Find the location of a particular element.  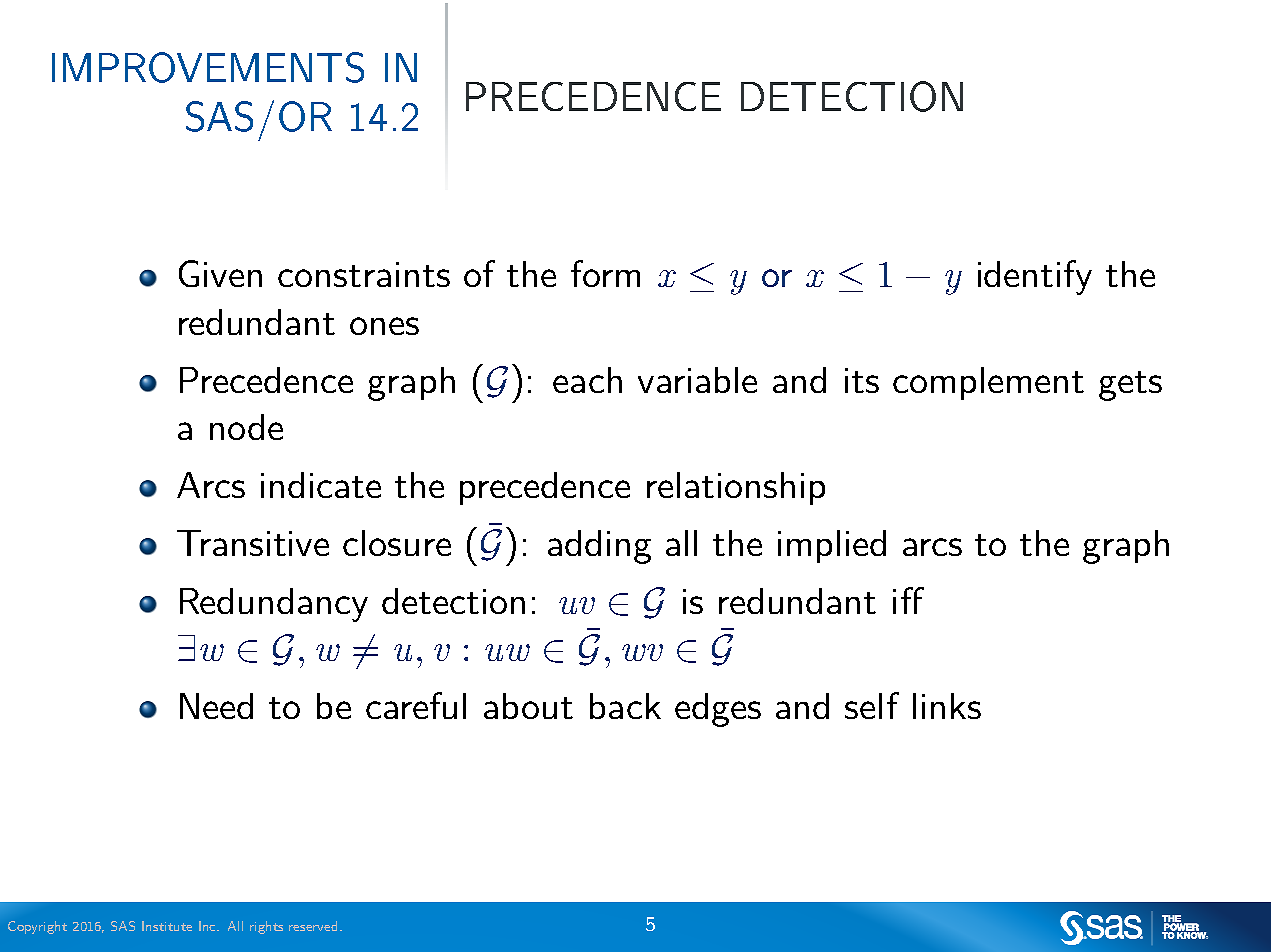

IMPROVEMENTS is located at coordinates (208, 67).
